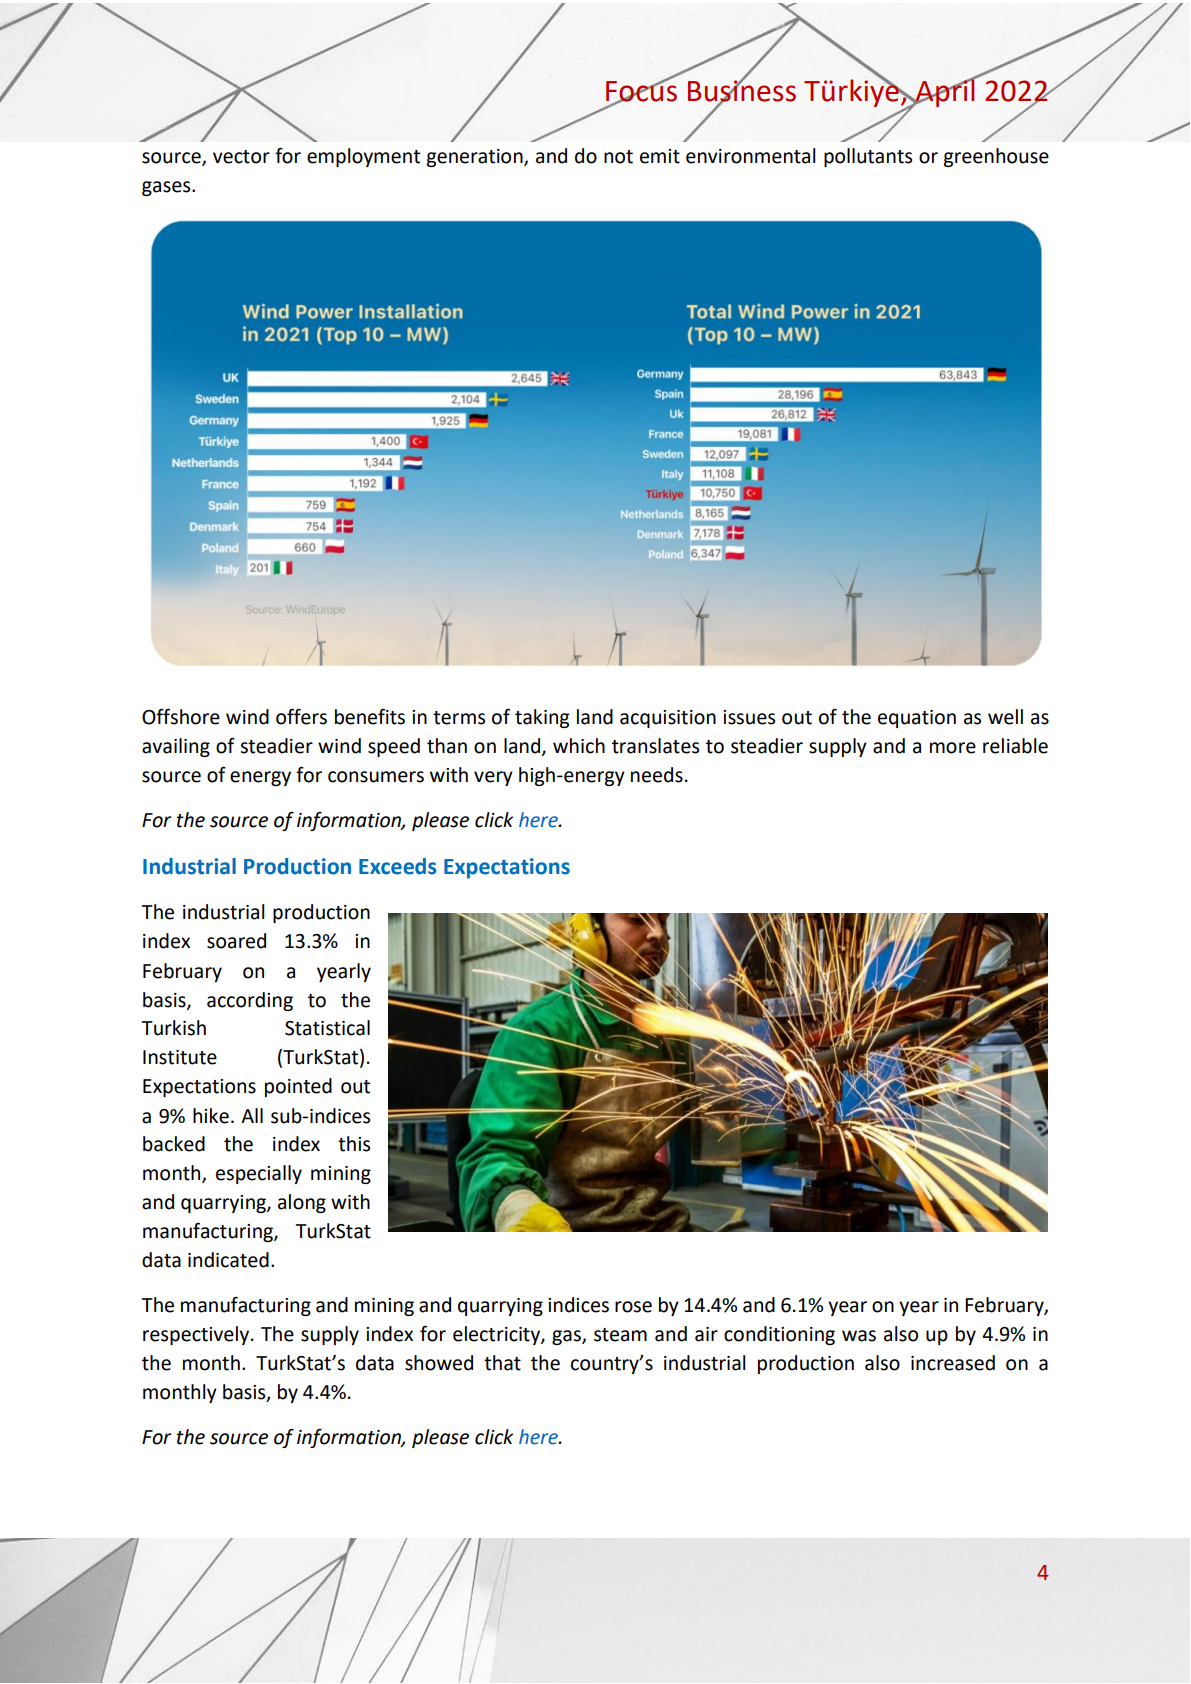  What do you see at coordinates (917, 719) in the screenshot?
I see `equation` at bounding box center [917, 719].
